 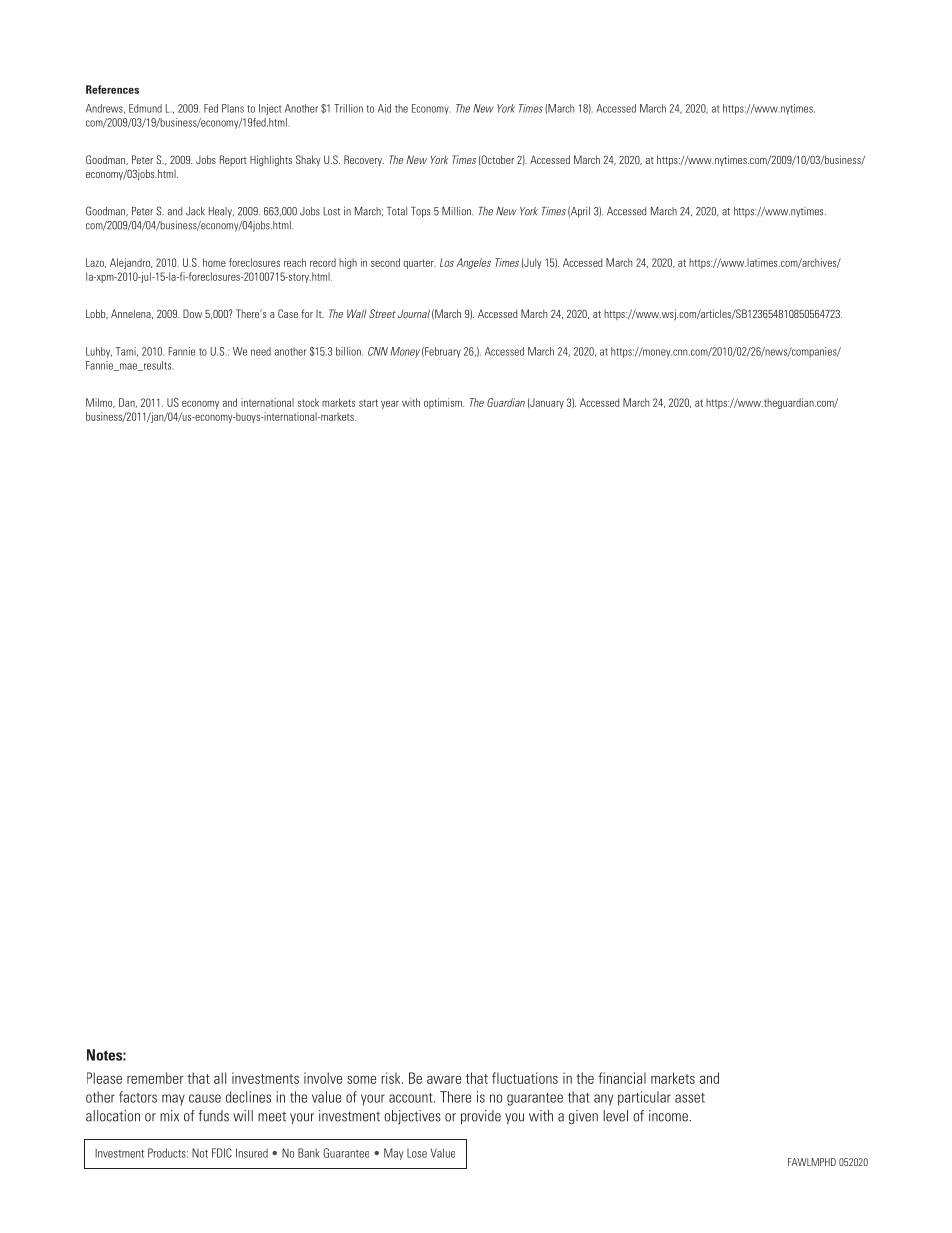 I want to click on mix, so click(x=169, y=1115).
